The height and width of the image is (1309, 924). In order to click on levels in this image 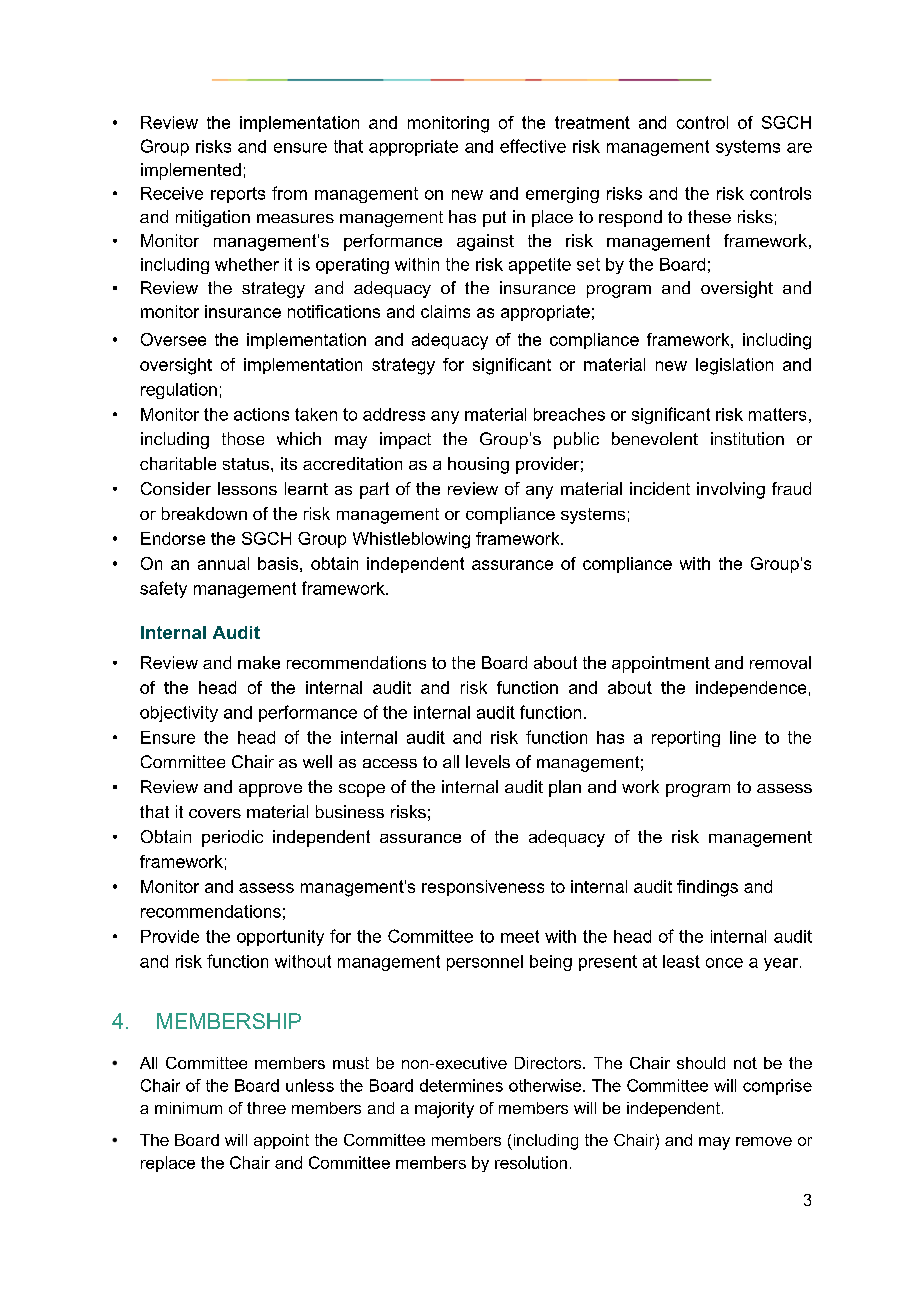, I will do `click(488, 761)`.
